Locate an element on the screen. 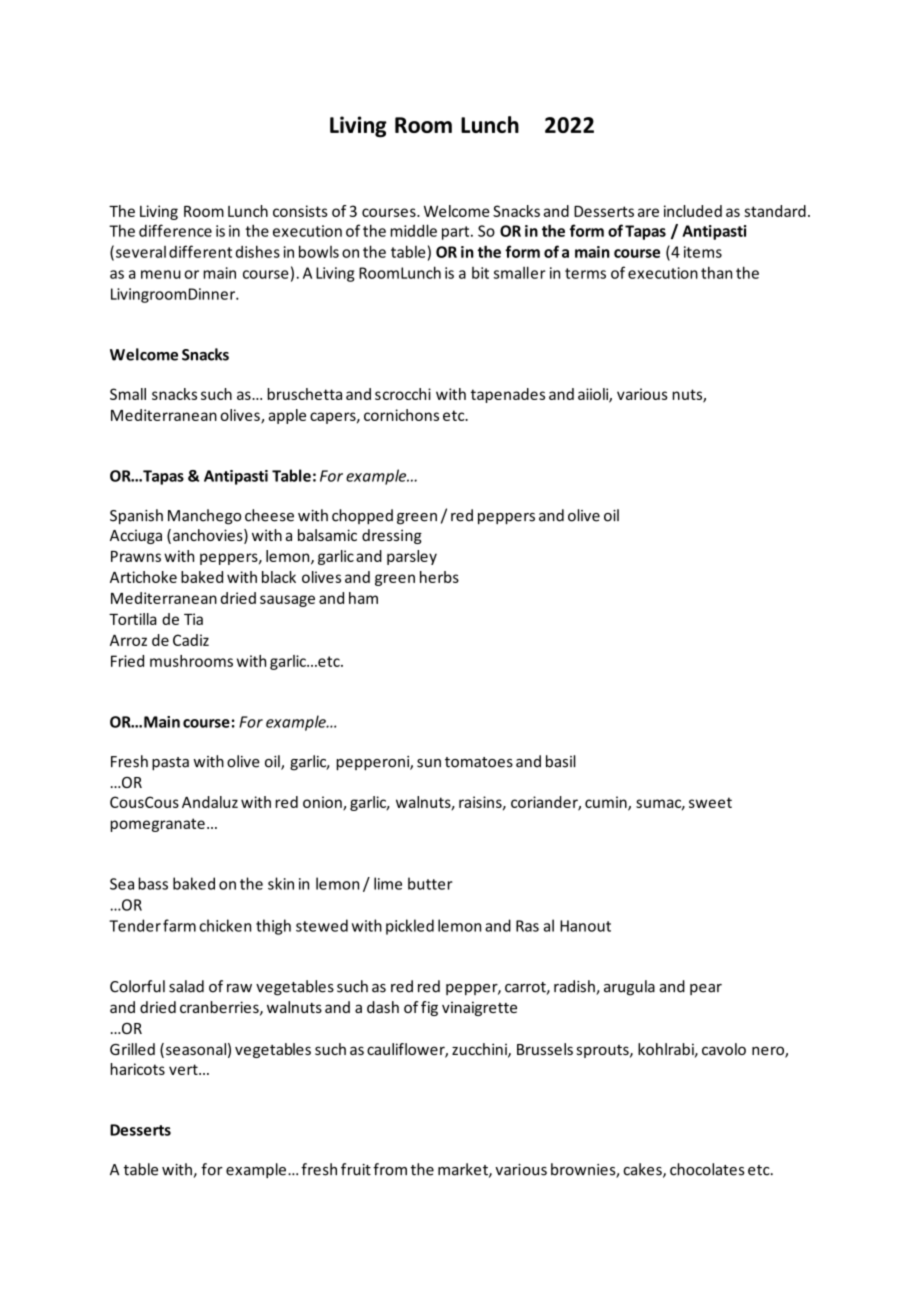  sun is located at coordinates (429, 763).
